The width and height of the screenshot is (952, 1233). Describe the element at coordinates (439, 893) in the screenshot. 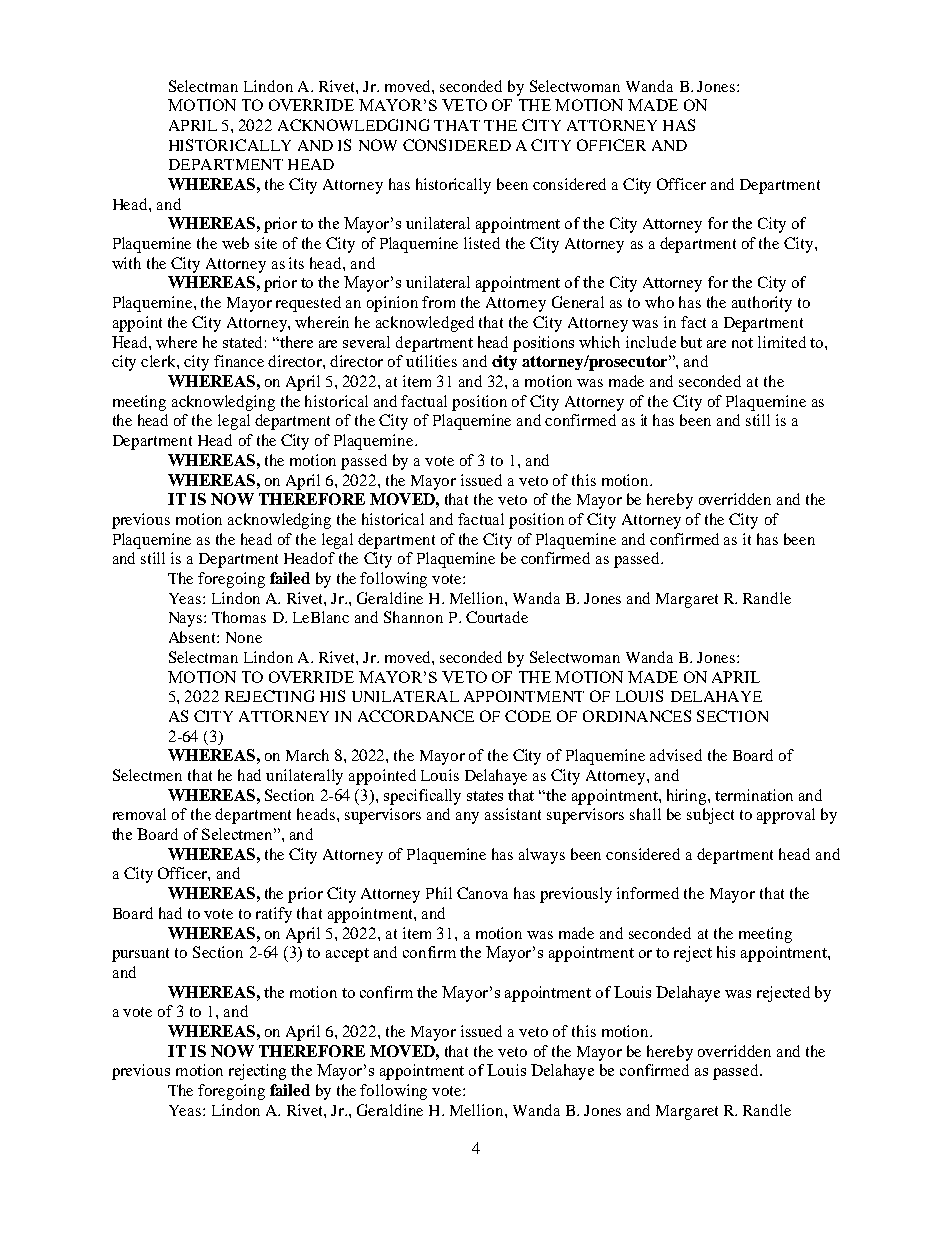

I see `Phil` at that location.
